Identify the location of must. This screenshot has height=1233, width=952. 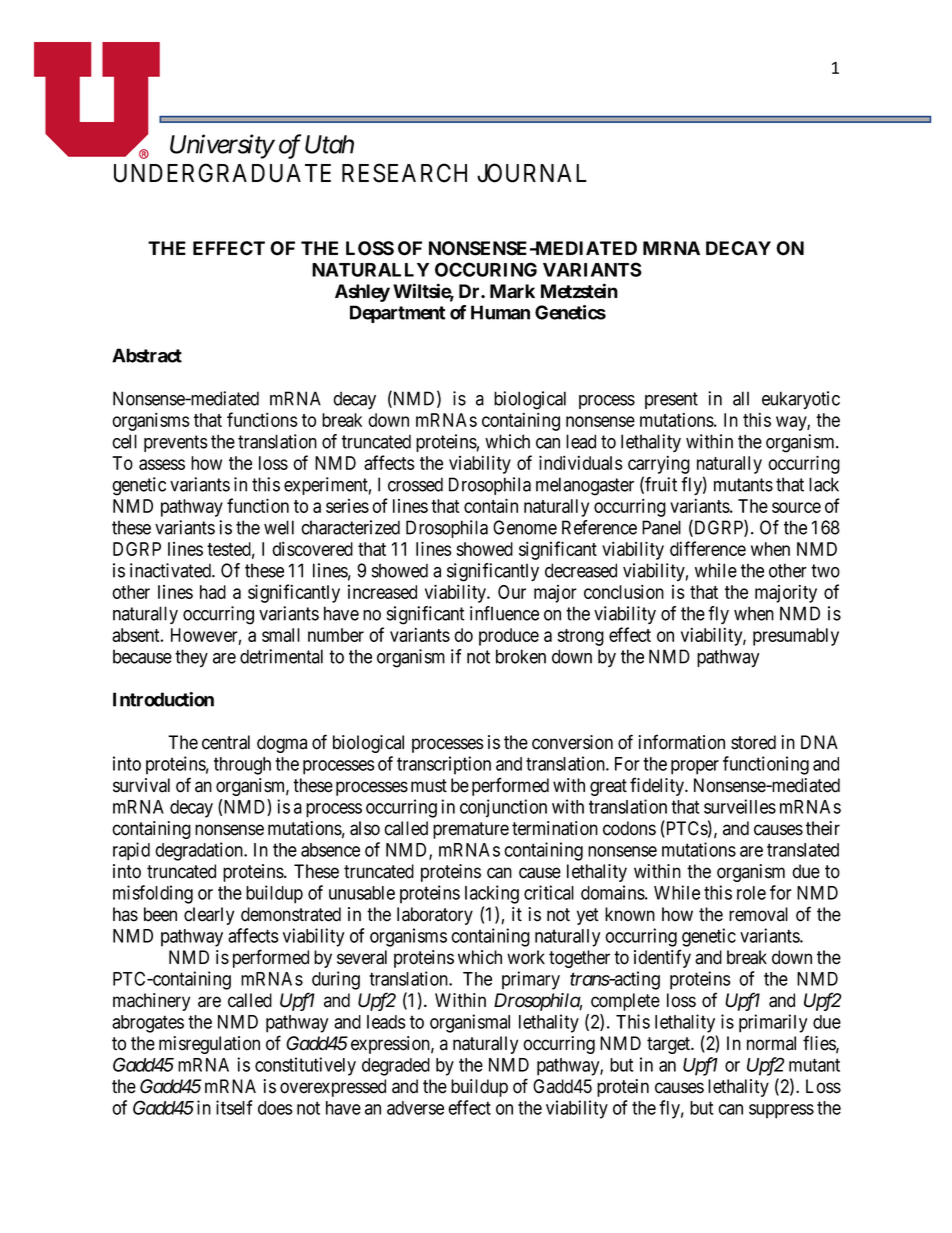
(429, 786).
